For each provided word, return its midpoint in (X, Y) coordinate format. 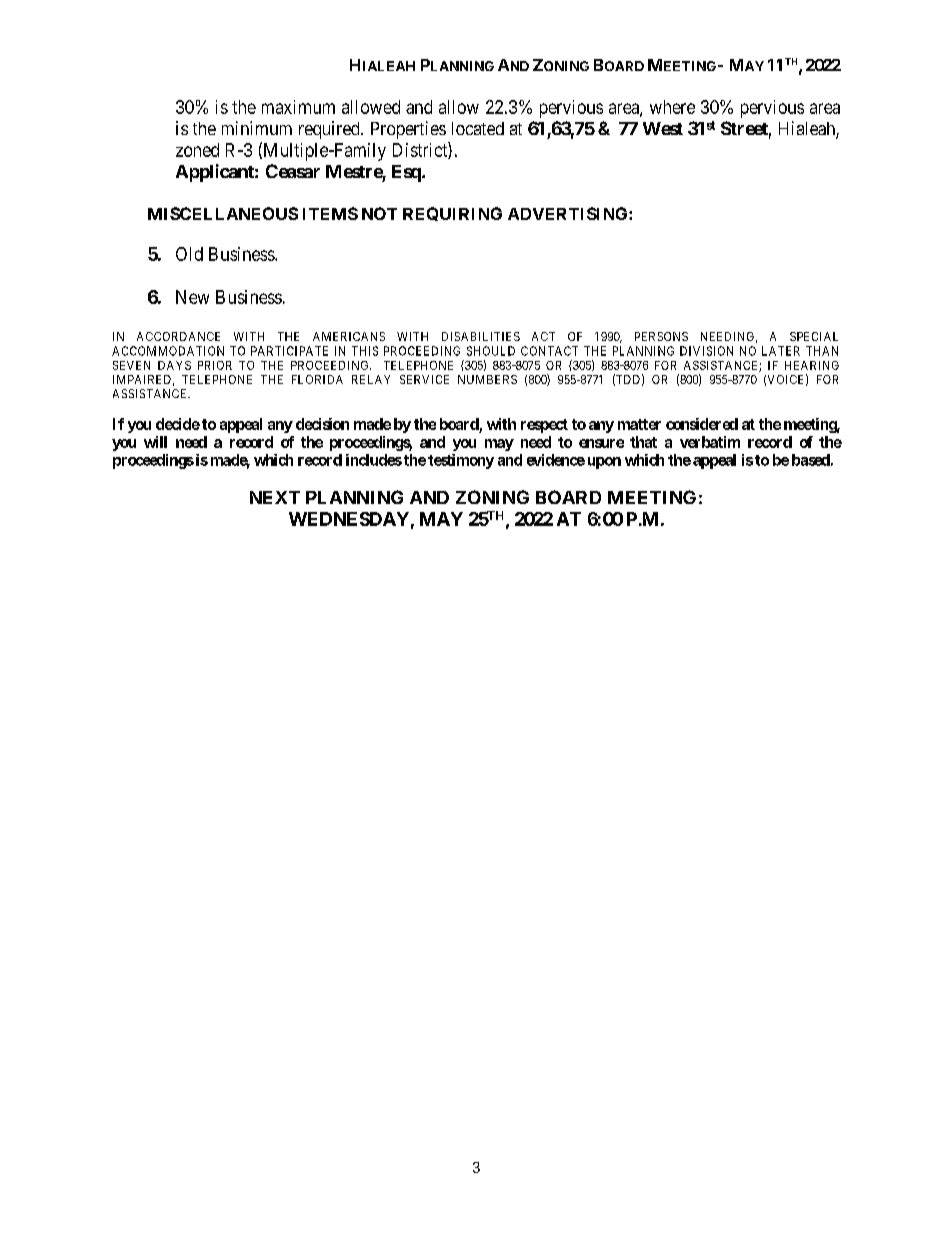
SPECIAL (814, 336)
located (478, 128)
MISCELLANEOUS (223, 213)
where (672, 107)
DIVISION (706, 351)
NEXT (275, 497)
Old (189, 254)
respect (544, 426)
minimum (257, 128)
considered (702, 424)
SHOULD (491, 351)
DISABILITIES (481, 336)
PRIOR (215, 365)
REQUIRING (452, 214)
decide (178, 424)
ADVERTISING (569, 213)
